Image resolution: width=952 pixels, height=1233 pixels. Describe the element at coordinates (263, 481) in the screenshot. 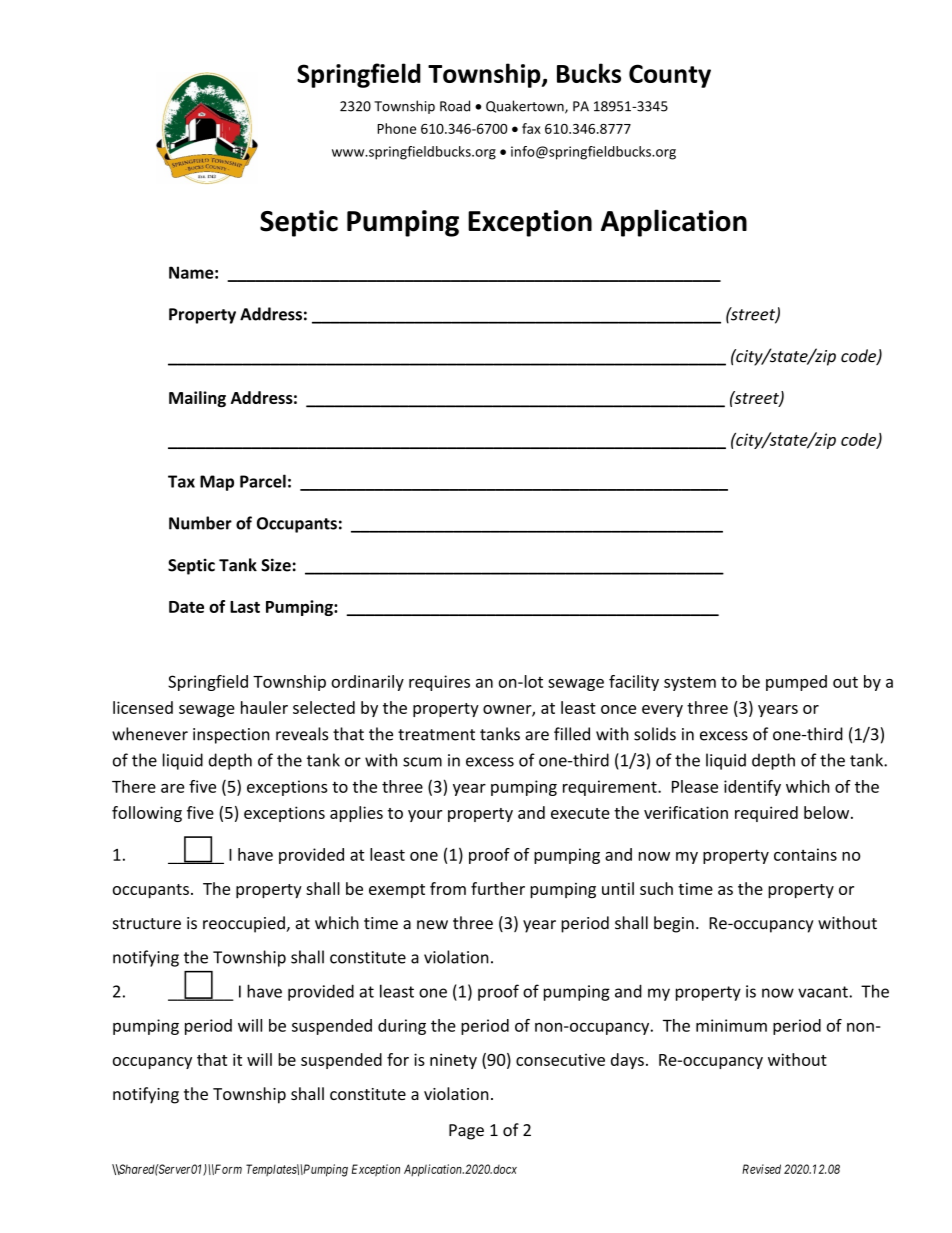

I see `Parcel` at that location.
